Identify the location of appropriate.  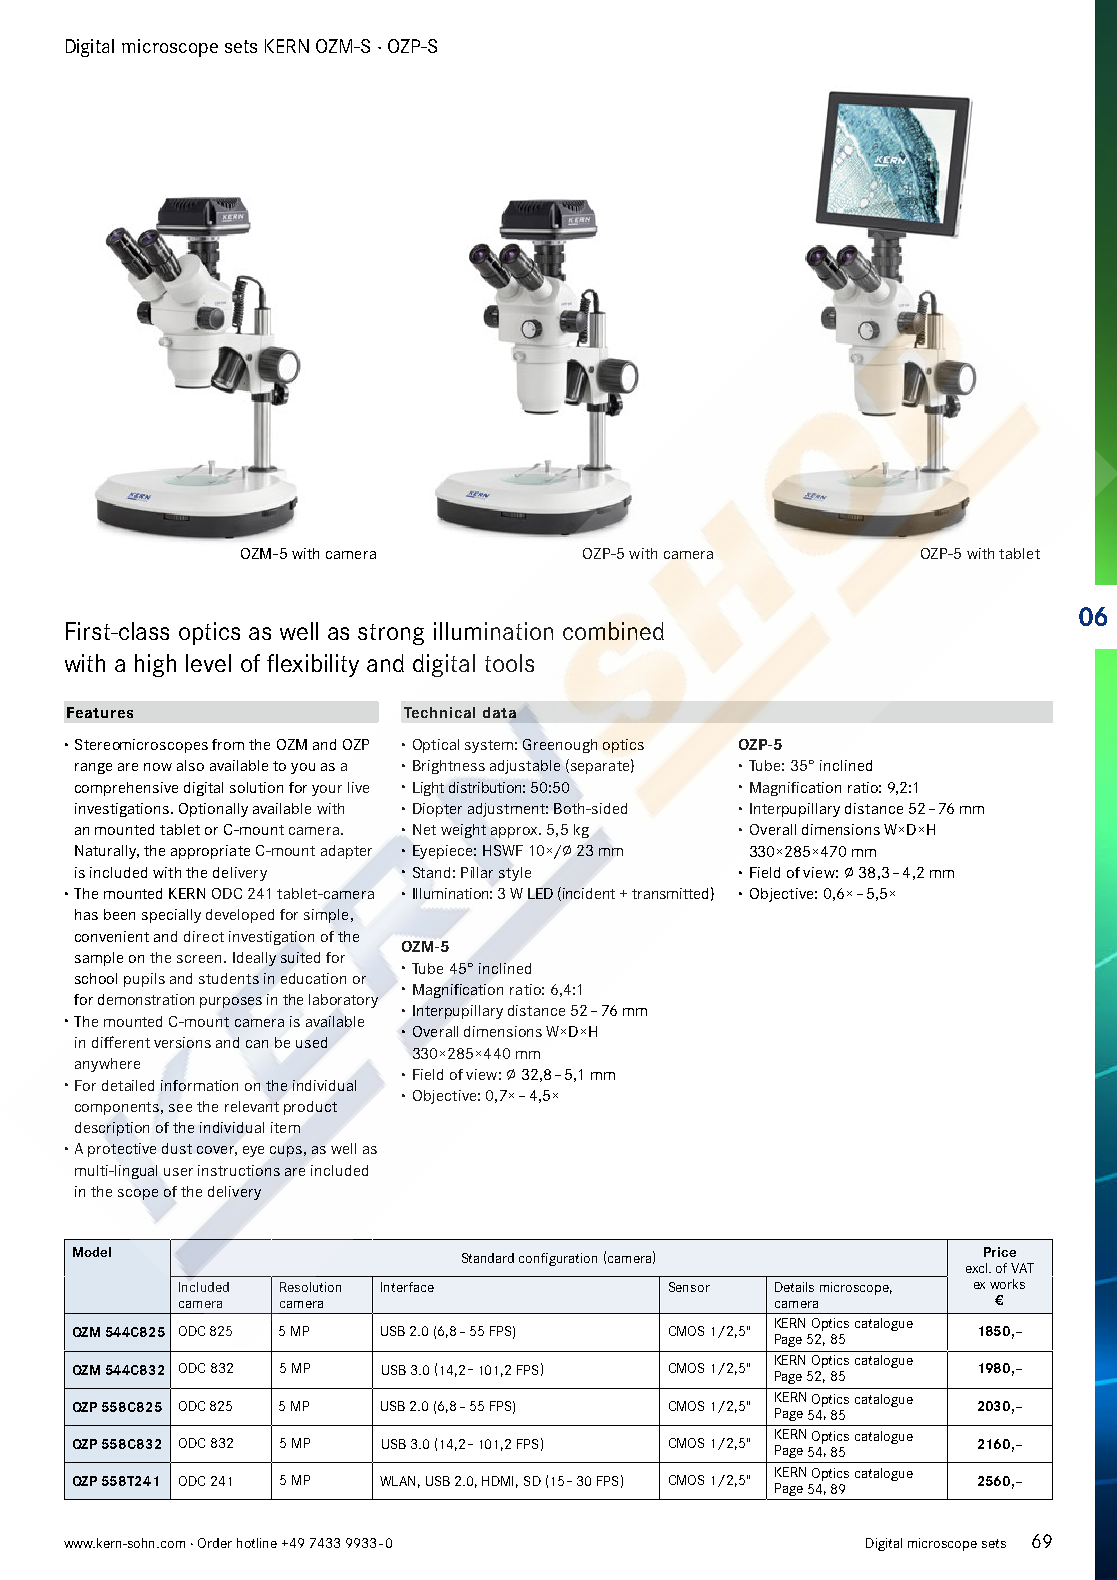
(210, 852).
